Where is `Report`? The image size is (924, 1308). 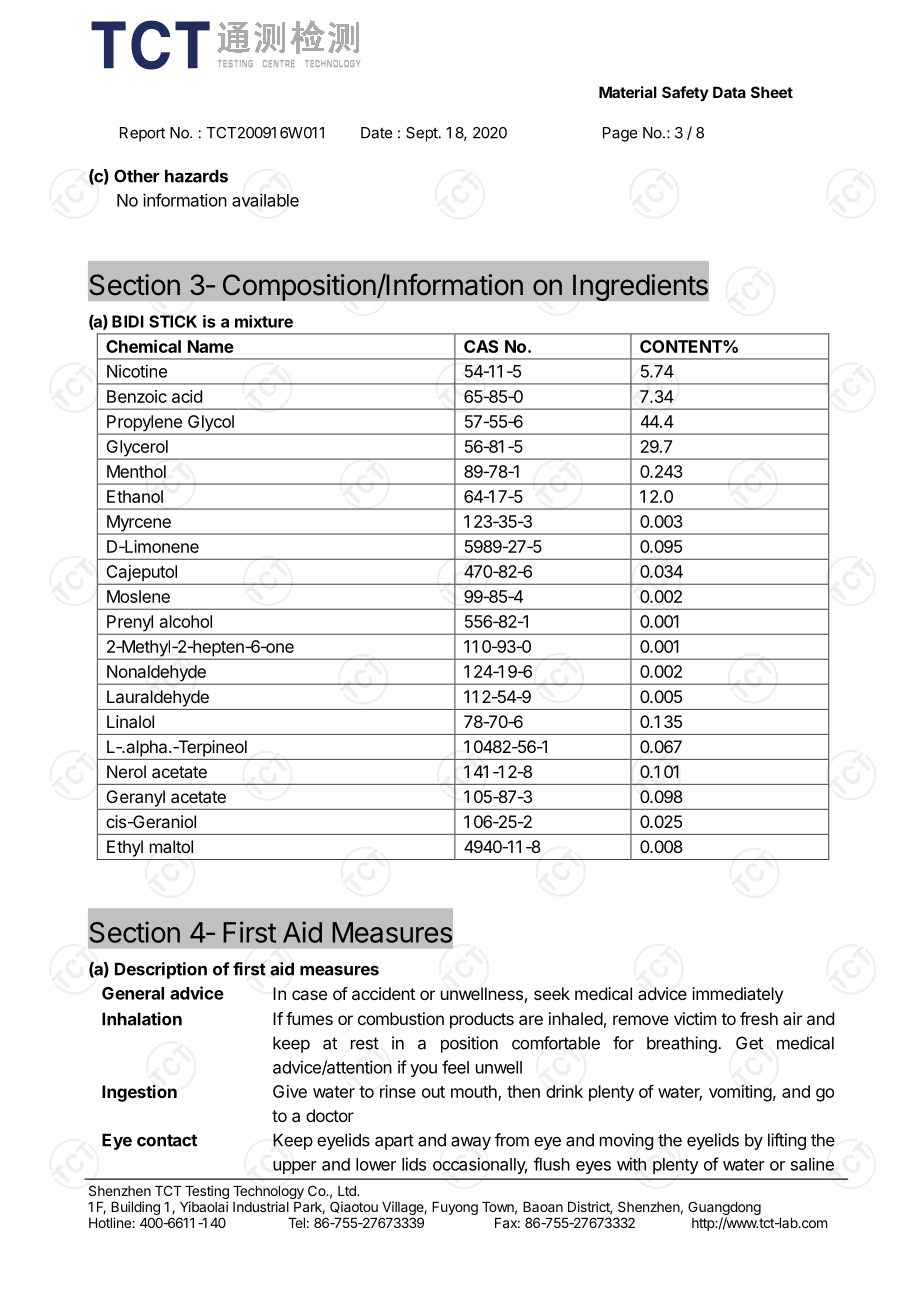 Report is located at coordinates (142, 134).
